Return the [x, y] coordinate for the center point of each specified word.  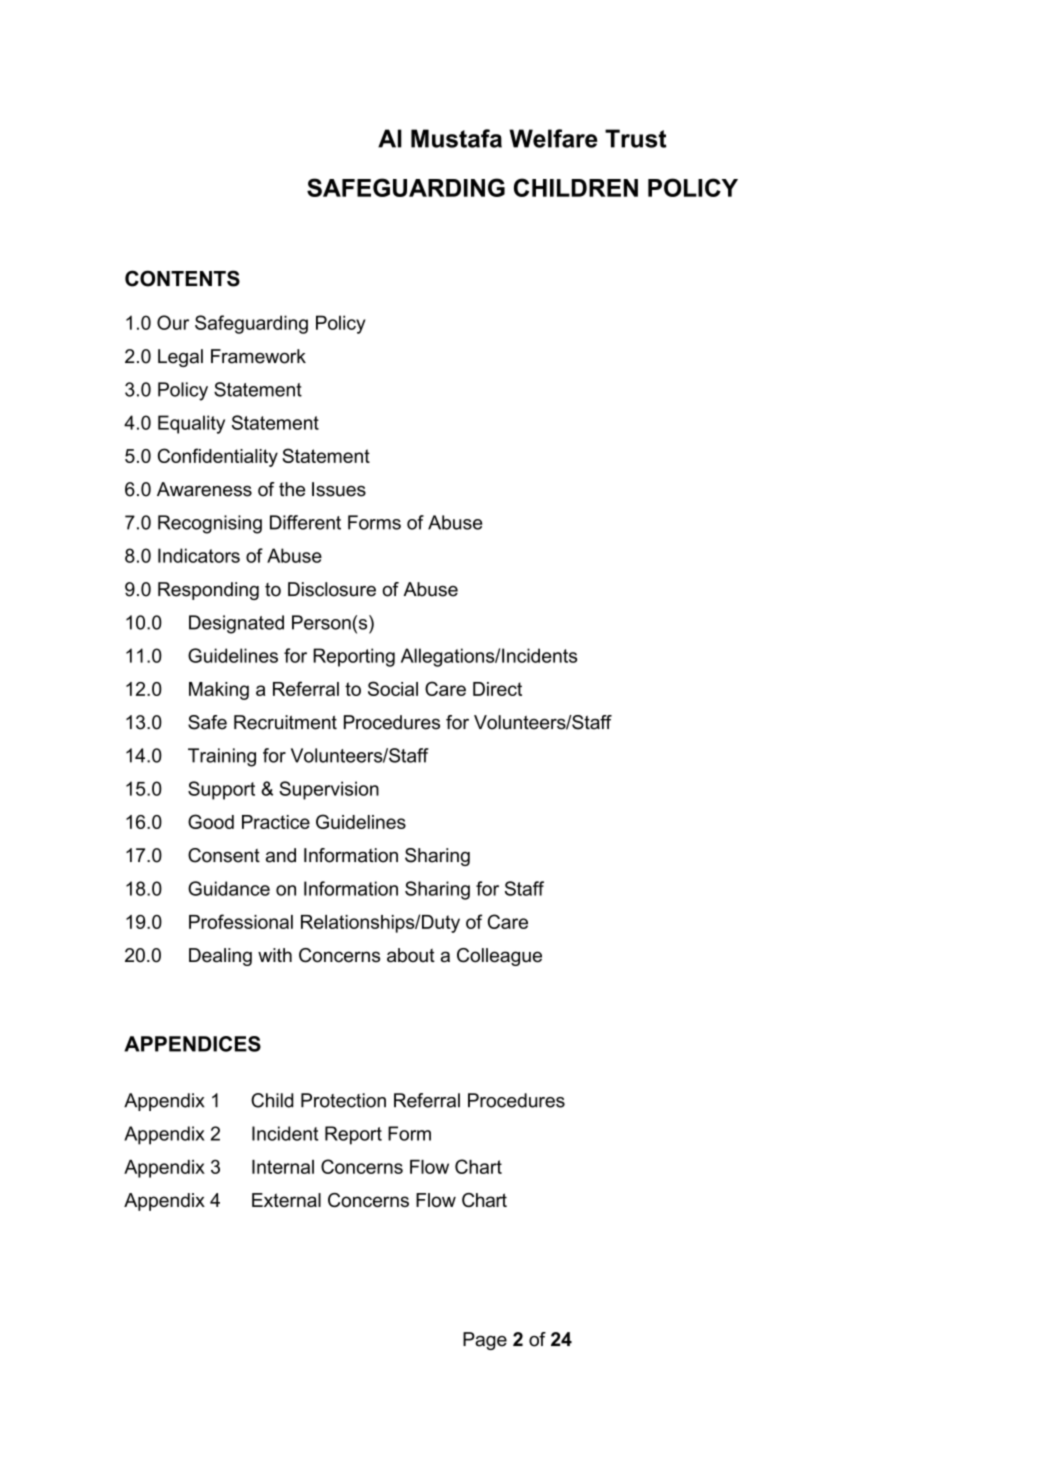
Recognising [210, 524]
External [286, 1200]
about [411, 955]
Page [485, 1341]
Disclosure [332, 589]
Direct [497, 689]
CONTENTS [182, 278]
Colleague [499, 957]
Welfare [553, 138]
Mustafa [456, 138]
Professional [241, 921]
